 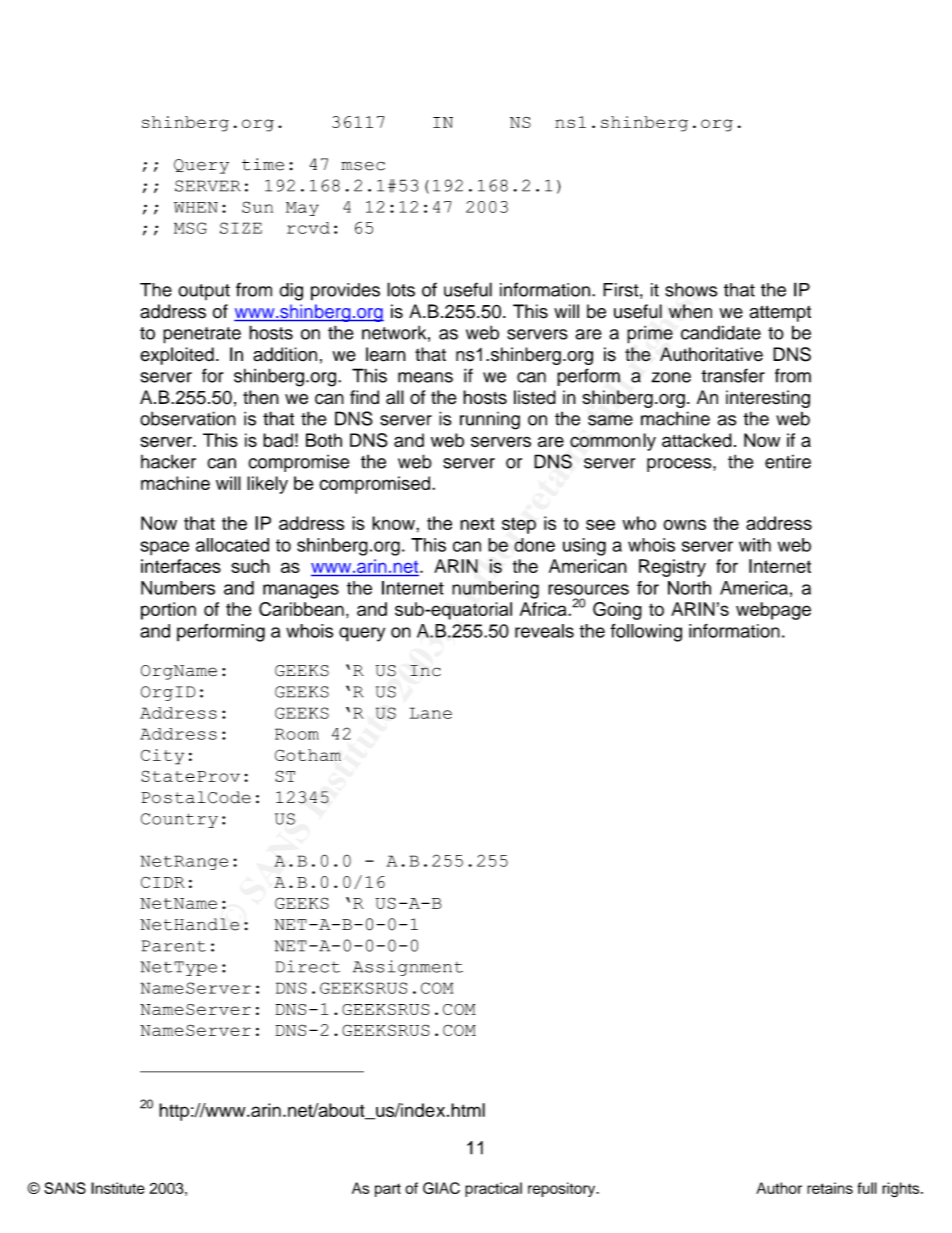 I want to click on part, so click(x=388, y=1190).
